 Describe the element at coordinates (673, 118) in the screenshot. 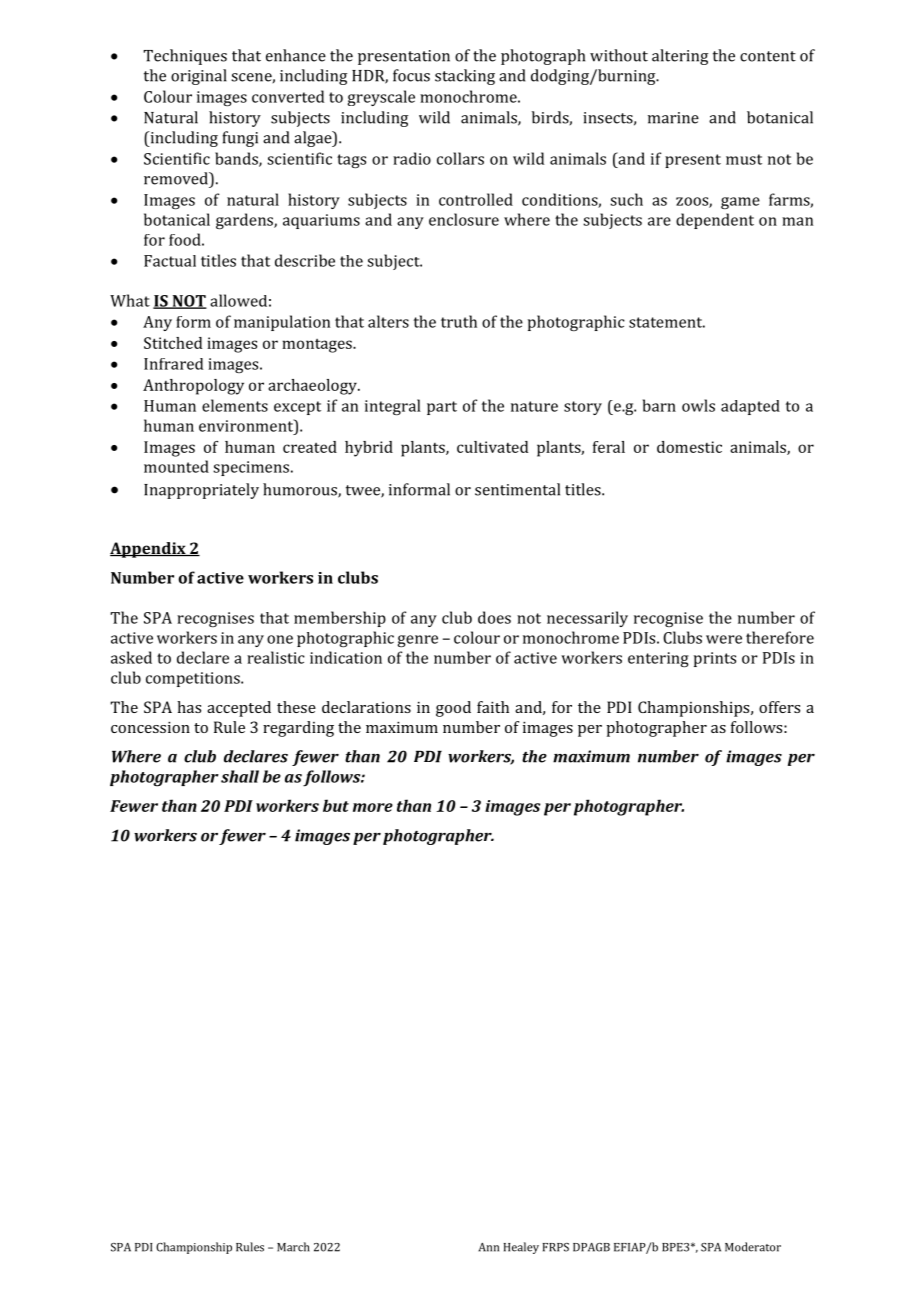

I see `marine` at that location.
